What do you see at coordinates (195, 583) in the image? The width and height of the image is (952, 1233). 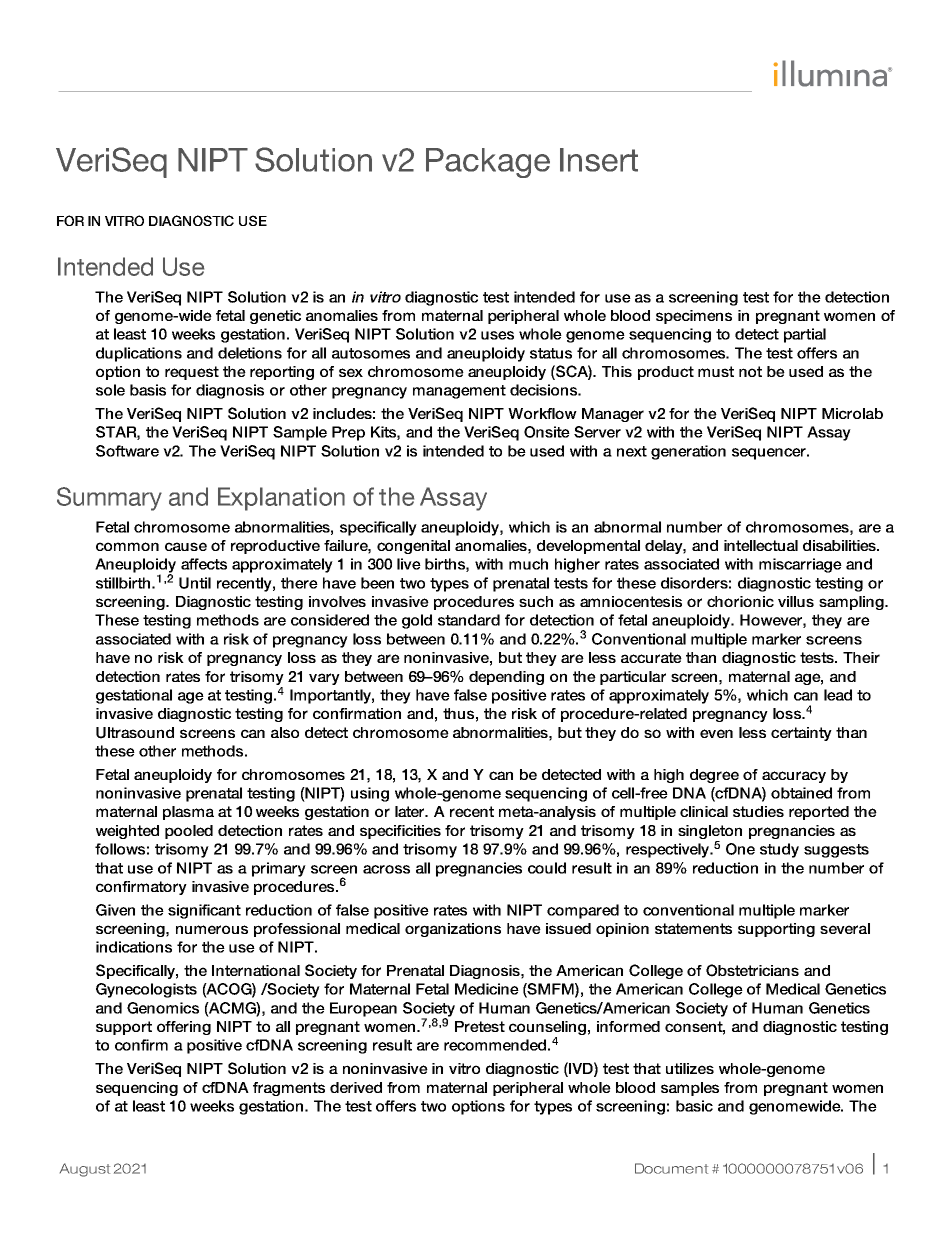 I see `Until` at bounding box center [195, 583].
